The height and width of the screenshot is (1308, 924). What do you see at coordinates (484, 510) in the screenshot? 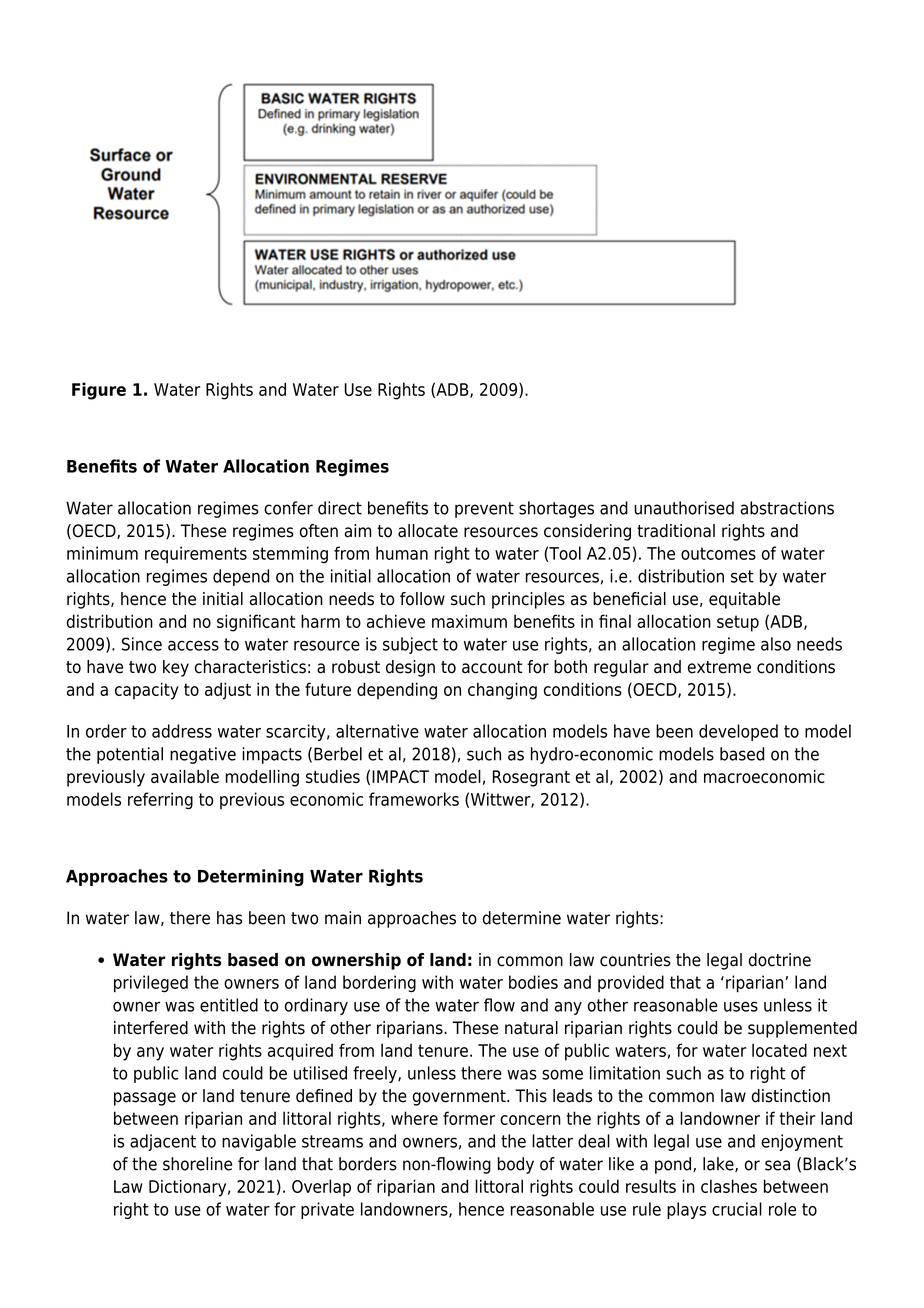
I see `prevent` at bounding box center [484, 510].
